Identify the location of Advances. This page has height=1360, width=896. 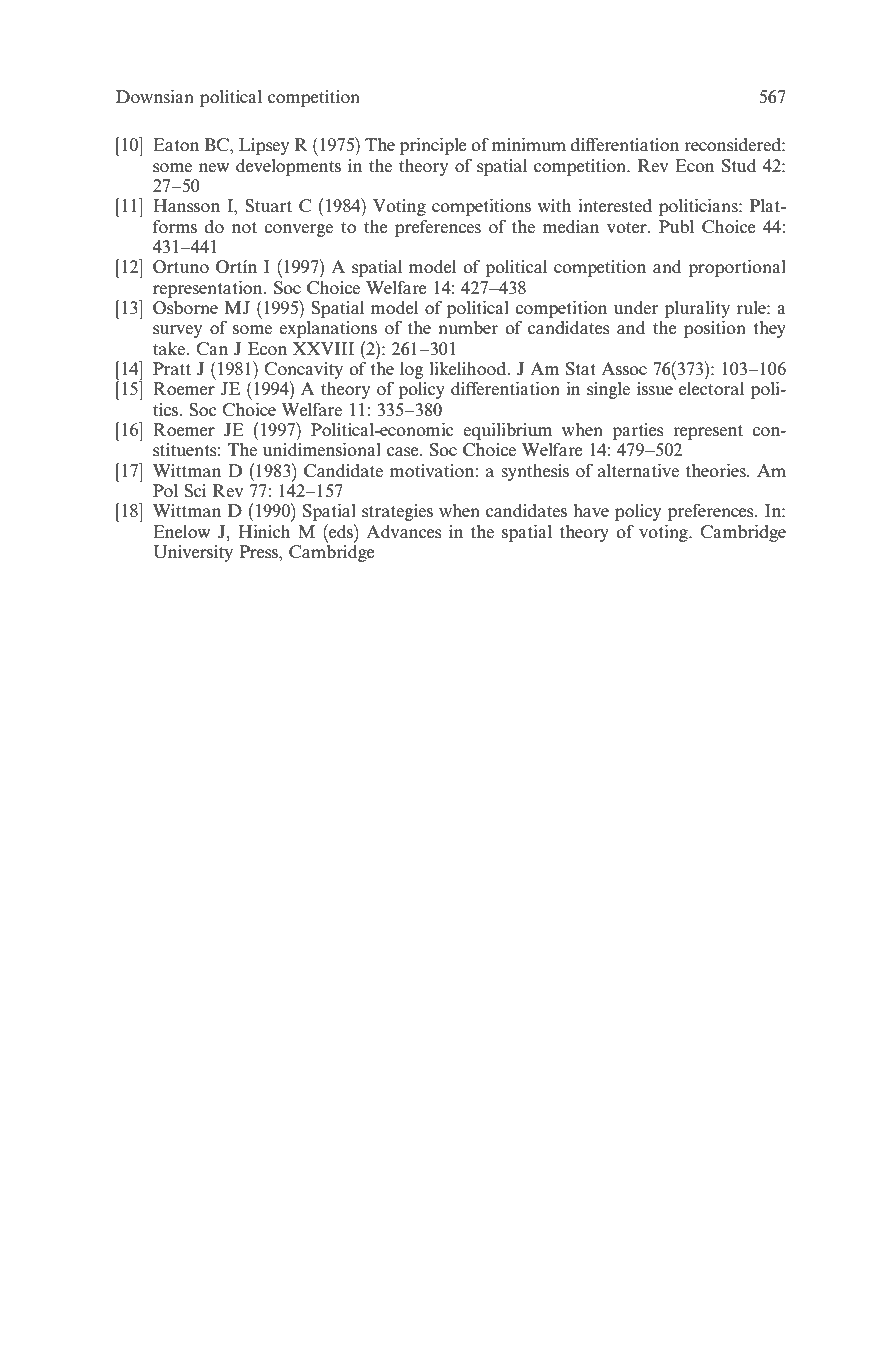
(403, 532).
